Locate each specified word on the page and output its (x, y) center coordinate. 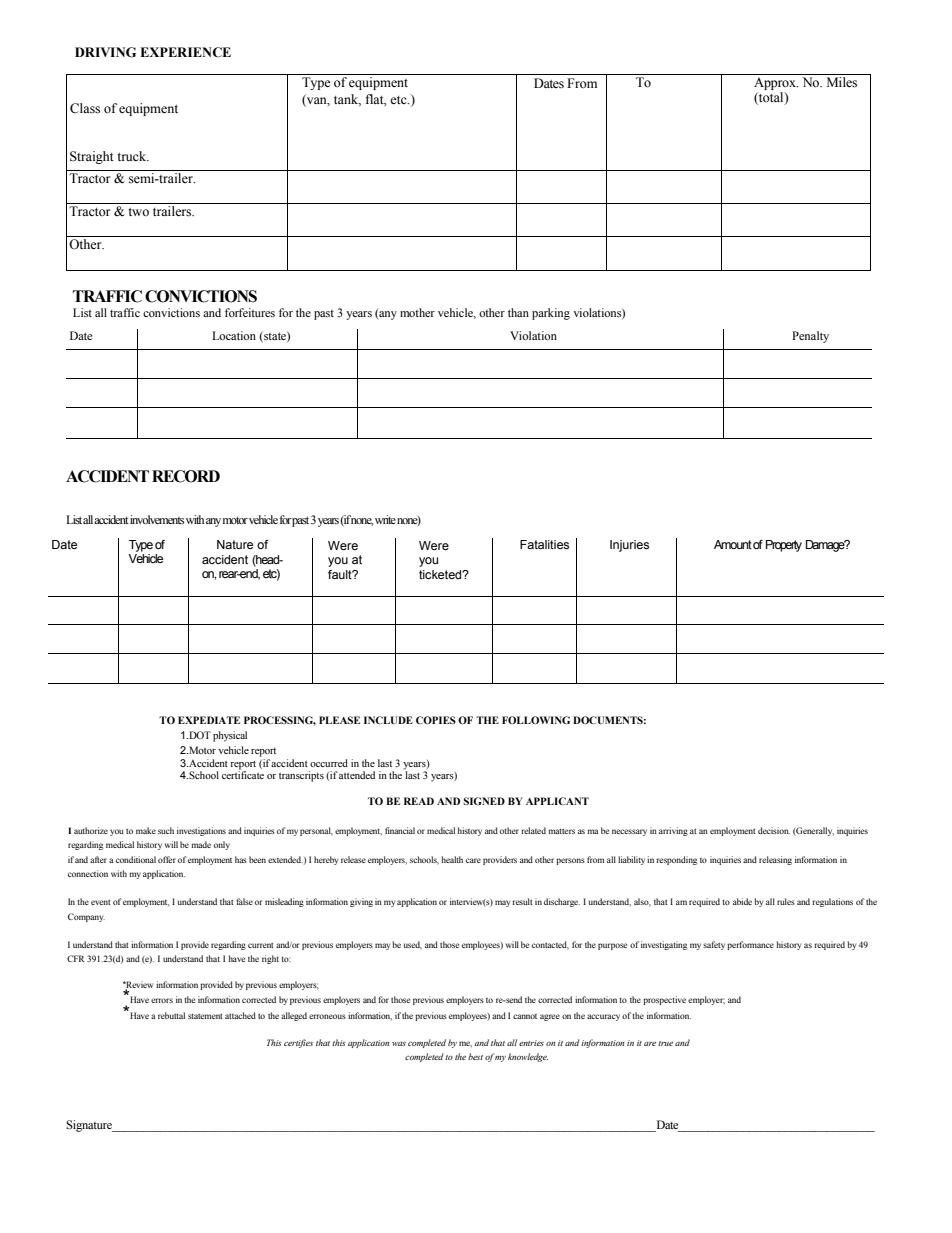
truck (133, 156)
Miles (842, 82)
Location (234, 335)
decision (774, 830)
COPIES (436, 720)
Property (784, 546)
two (138, 212)
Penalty (810, 337)
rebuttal (171, 1015)
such (166, 830)
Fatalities (544, 544)
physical (230, 736)
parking (551, 314)
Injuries (629, 546)
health (452, 859)
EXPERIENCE (185, 52)
